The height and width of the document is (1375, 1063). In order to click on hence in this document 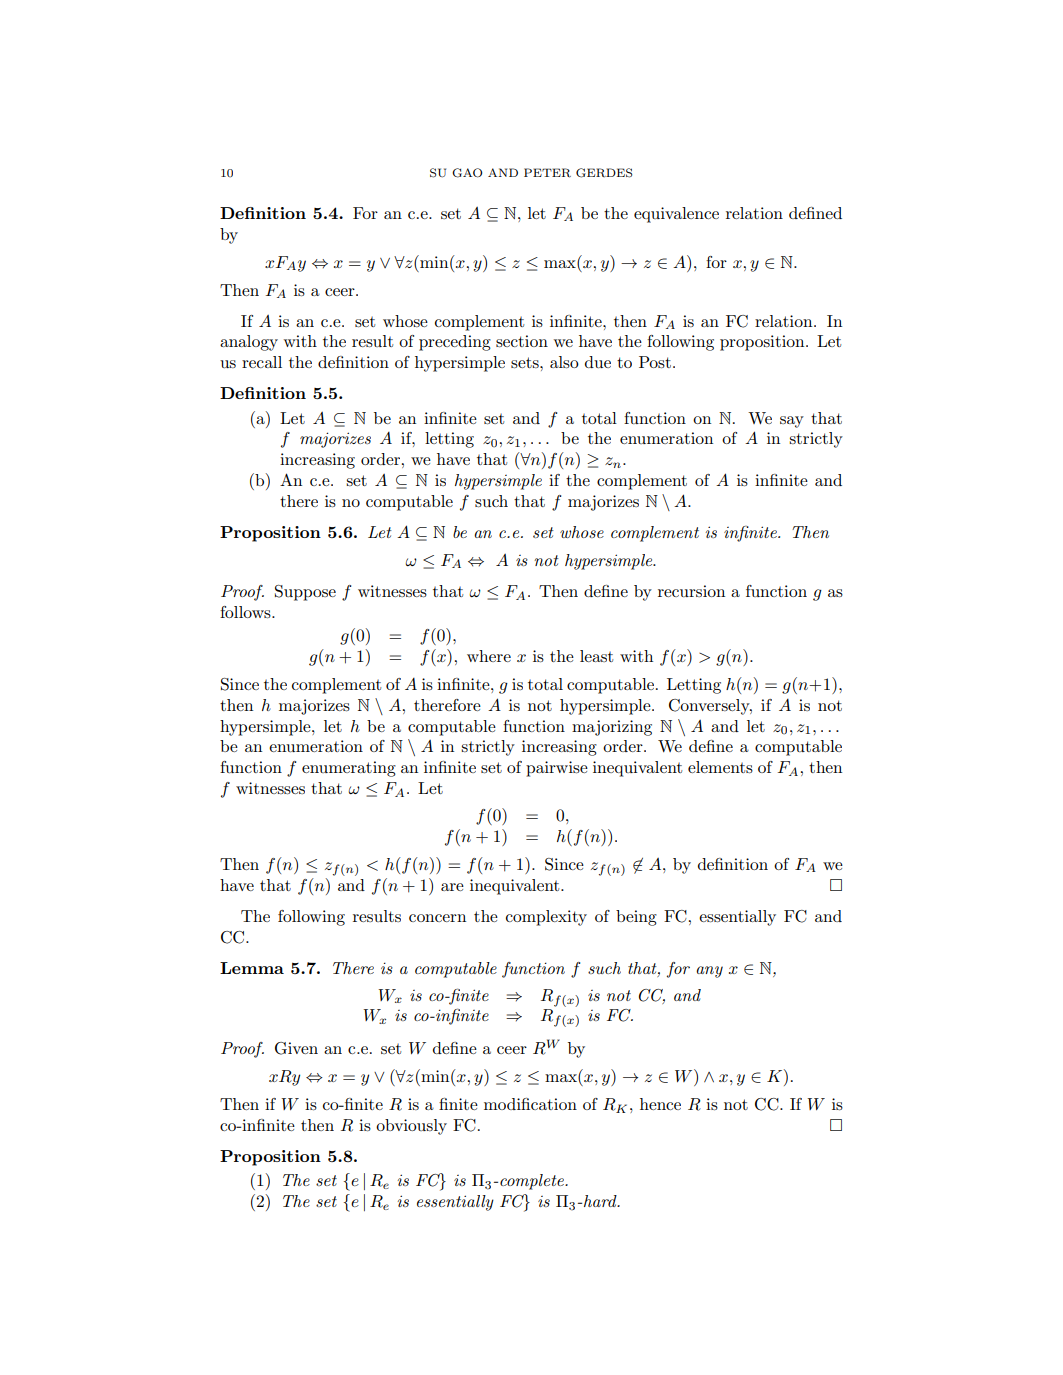, I will do `click(660, 1104)`.
